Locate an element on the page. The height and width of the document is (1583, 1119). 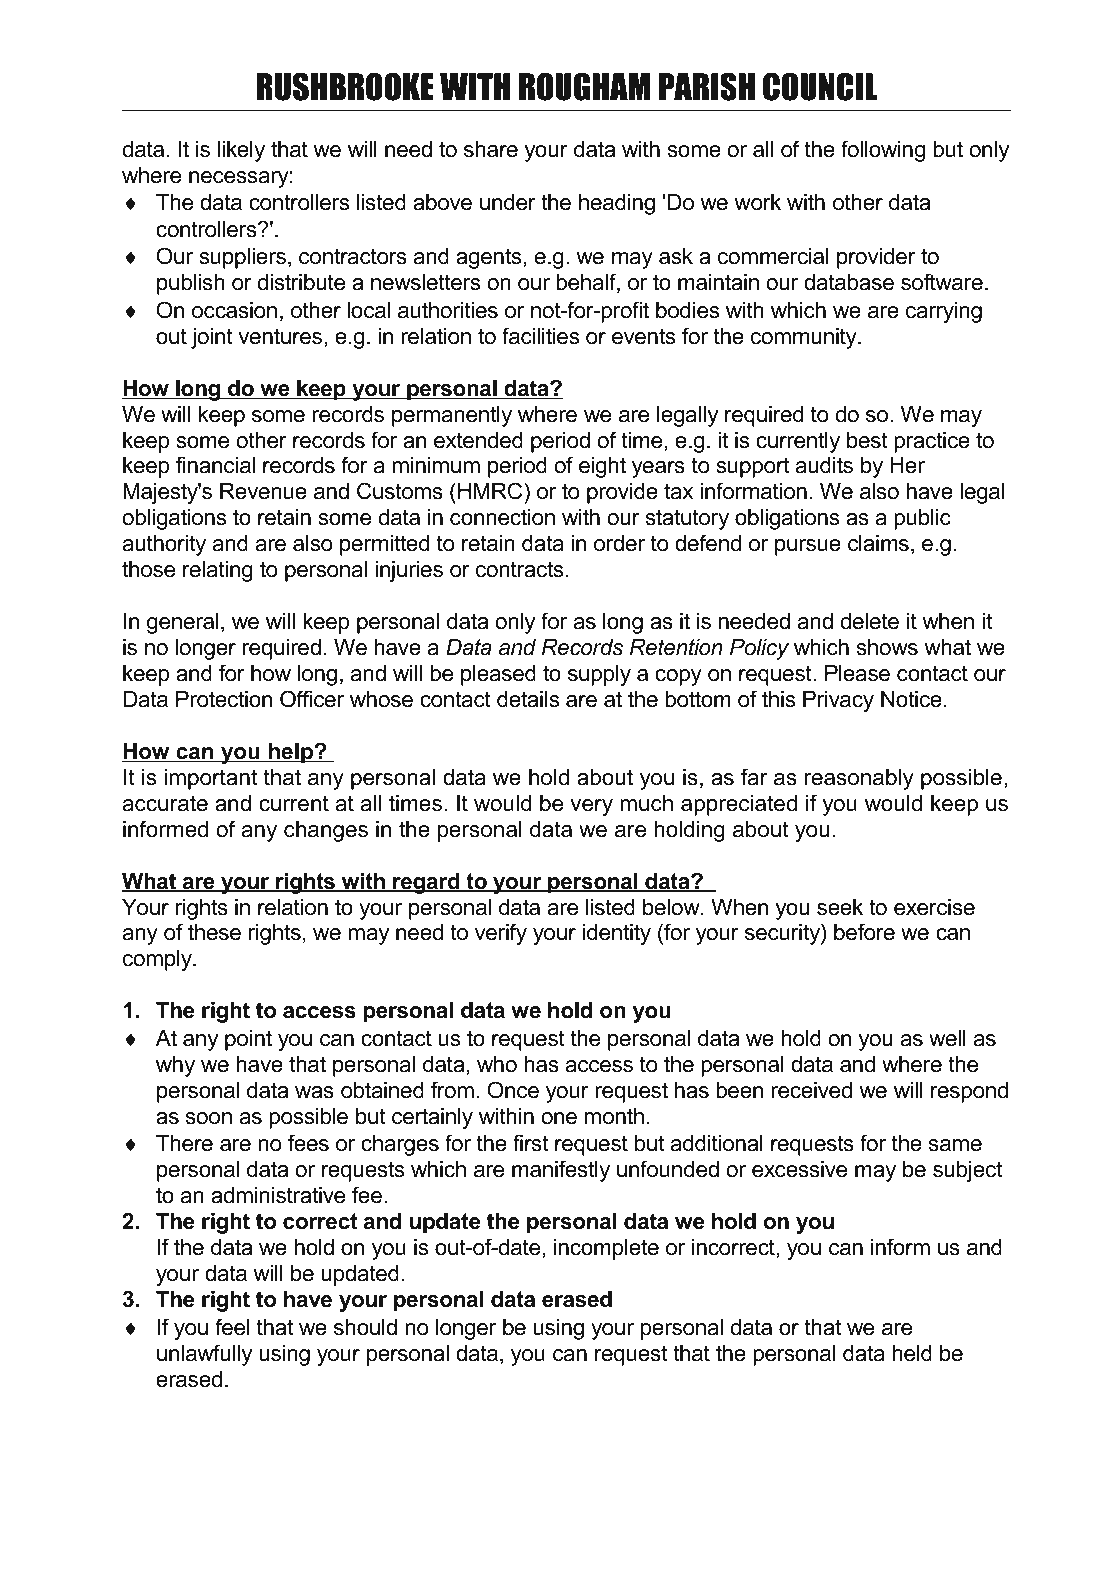
reasonably is located at coordinates (859, 779).
